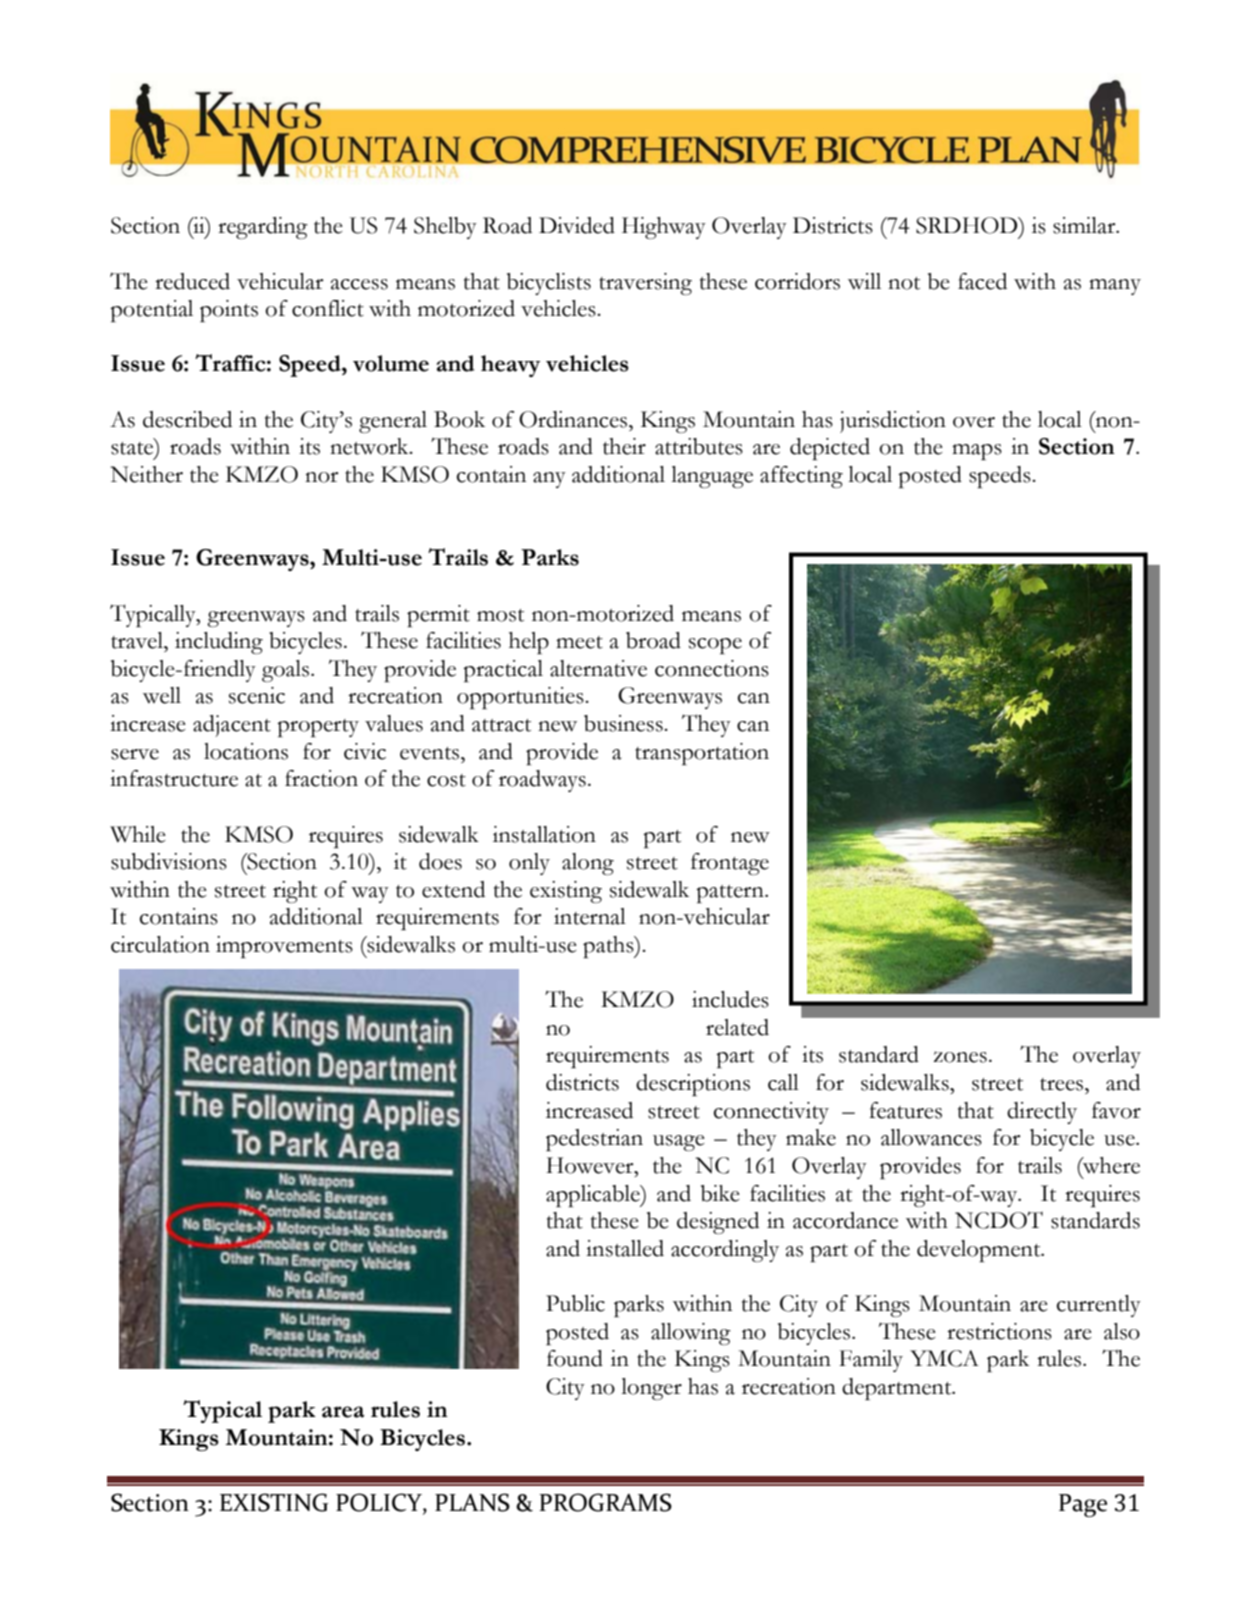 This document has height=1620, width=1251. Describe the element at coordinates (605, 1502) in the document. I see `PROGRAMS` at that location.
